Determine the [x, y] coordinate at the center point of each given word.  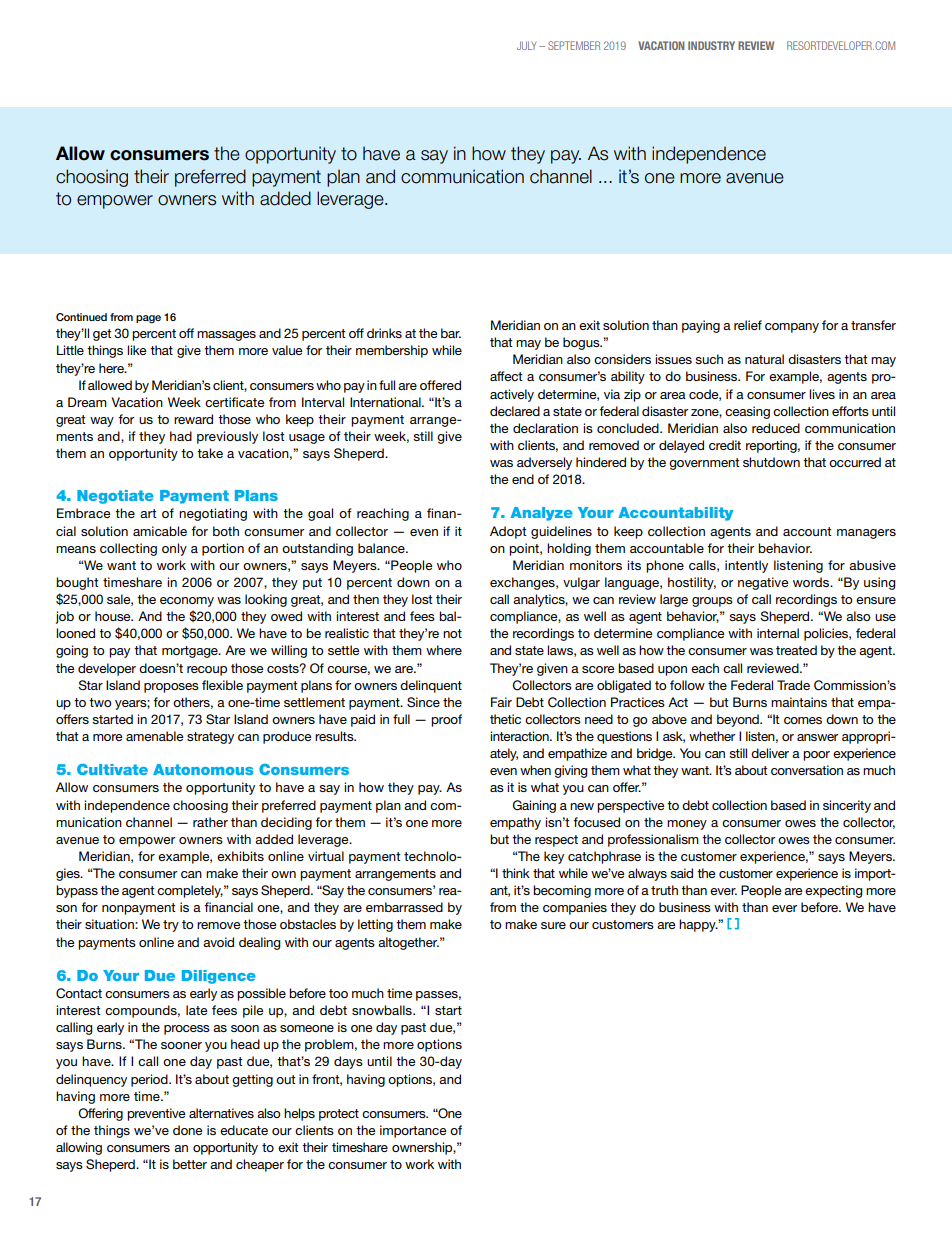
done [188, 1130]
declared [515, 411]
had [181, 436]
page [148, 319]
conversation [807, 770]
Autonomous [203, 769]
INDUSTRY [711, 45]
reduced [776, 428]
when [535, 770]
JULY [526, 45]
